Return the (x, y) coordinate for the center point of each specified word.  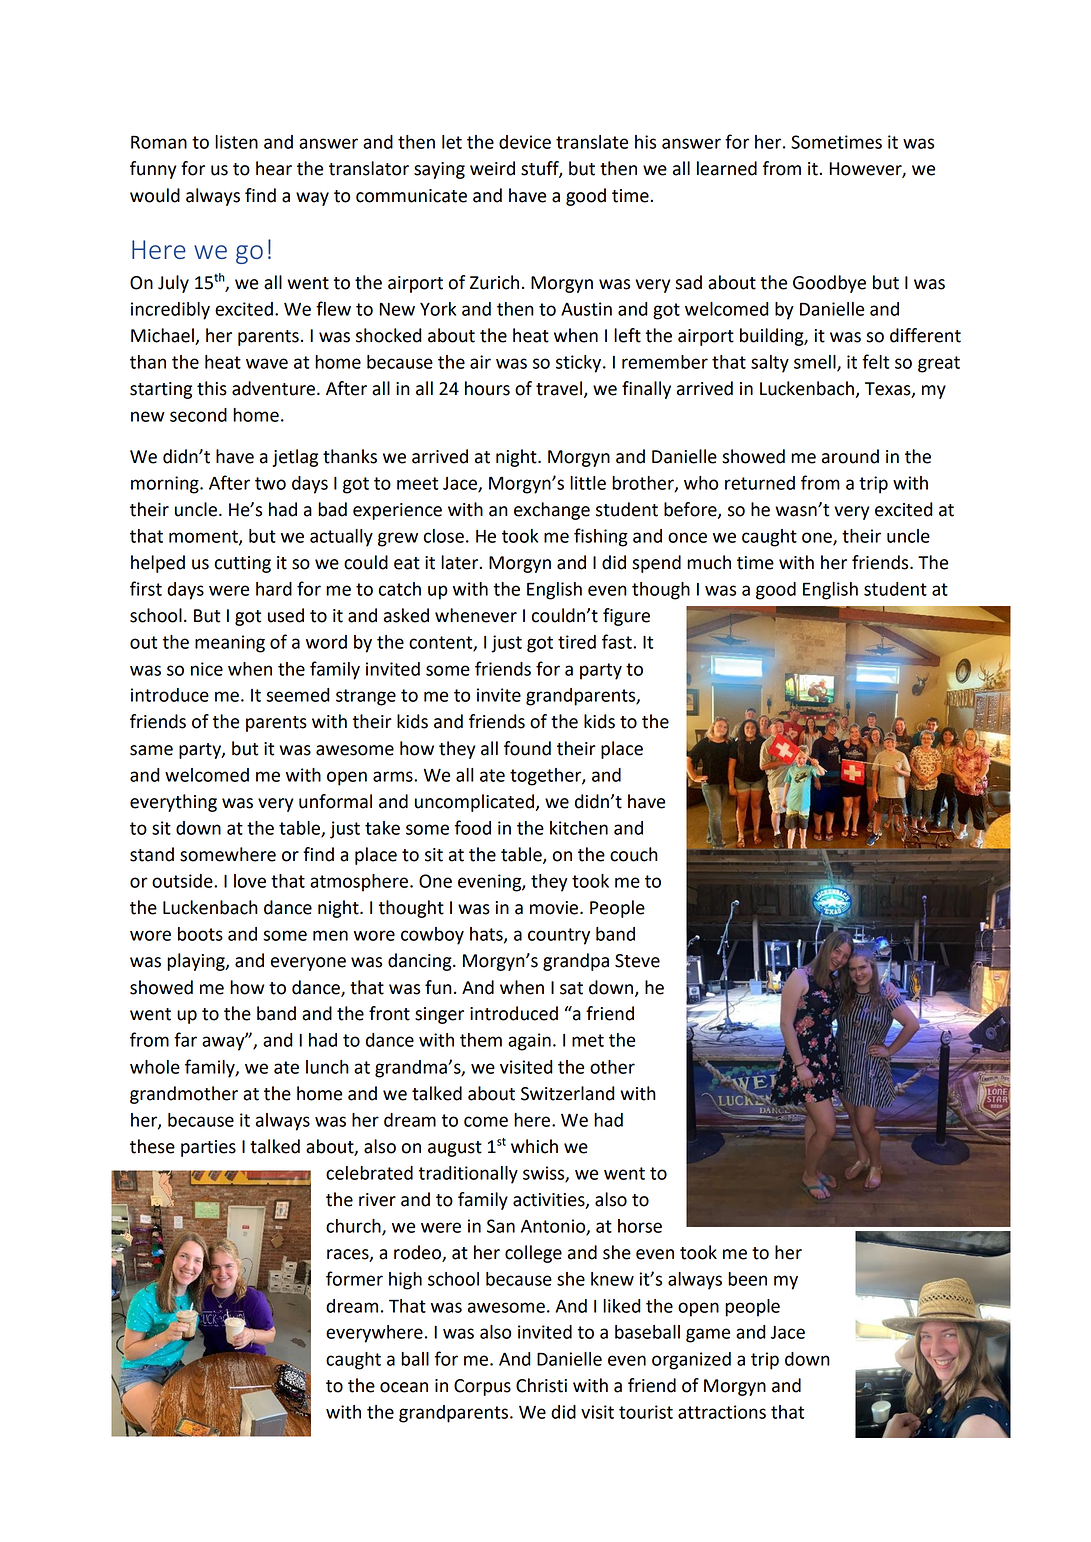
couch (634, 854)
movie (555, 908)
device (525, 142)
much (709, 562)
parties (208, 1148)
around (850, 456)
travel (559, 388)
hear (274, 168)
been (747, 1279)
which (534, 1146)
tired (577, 642)
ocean (404, 1387)
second (198, 415)
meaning (230, 644)
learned (727, 168)
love (250, 881)
